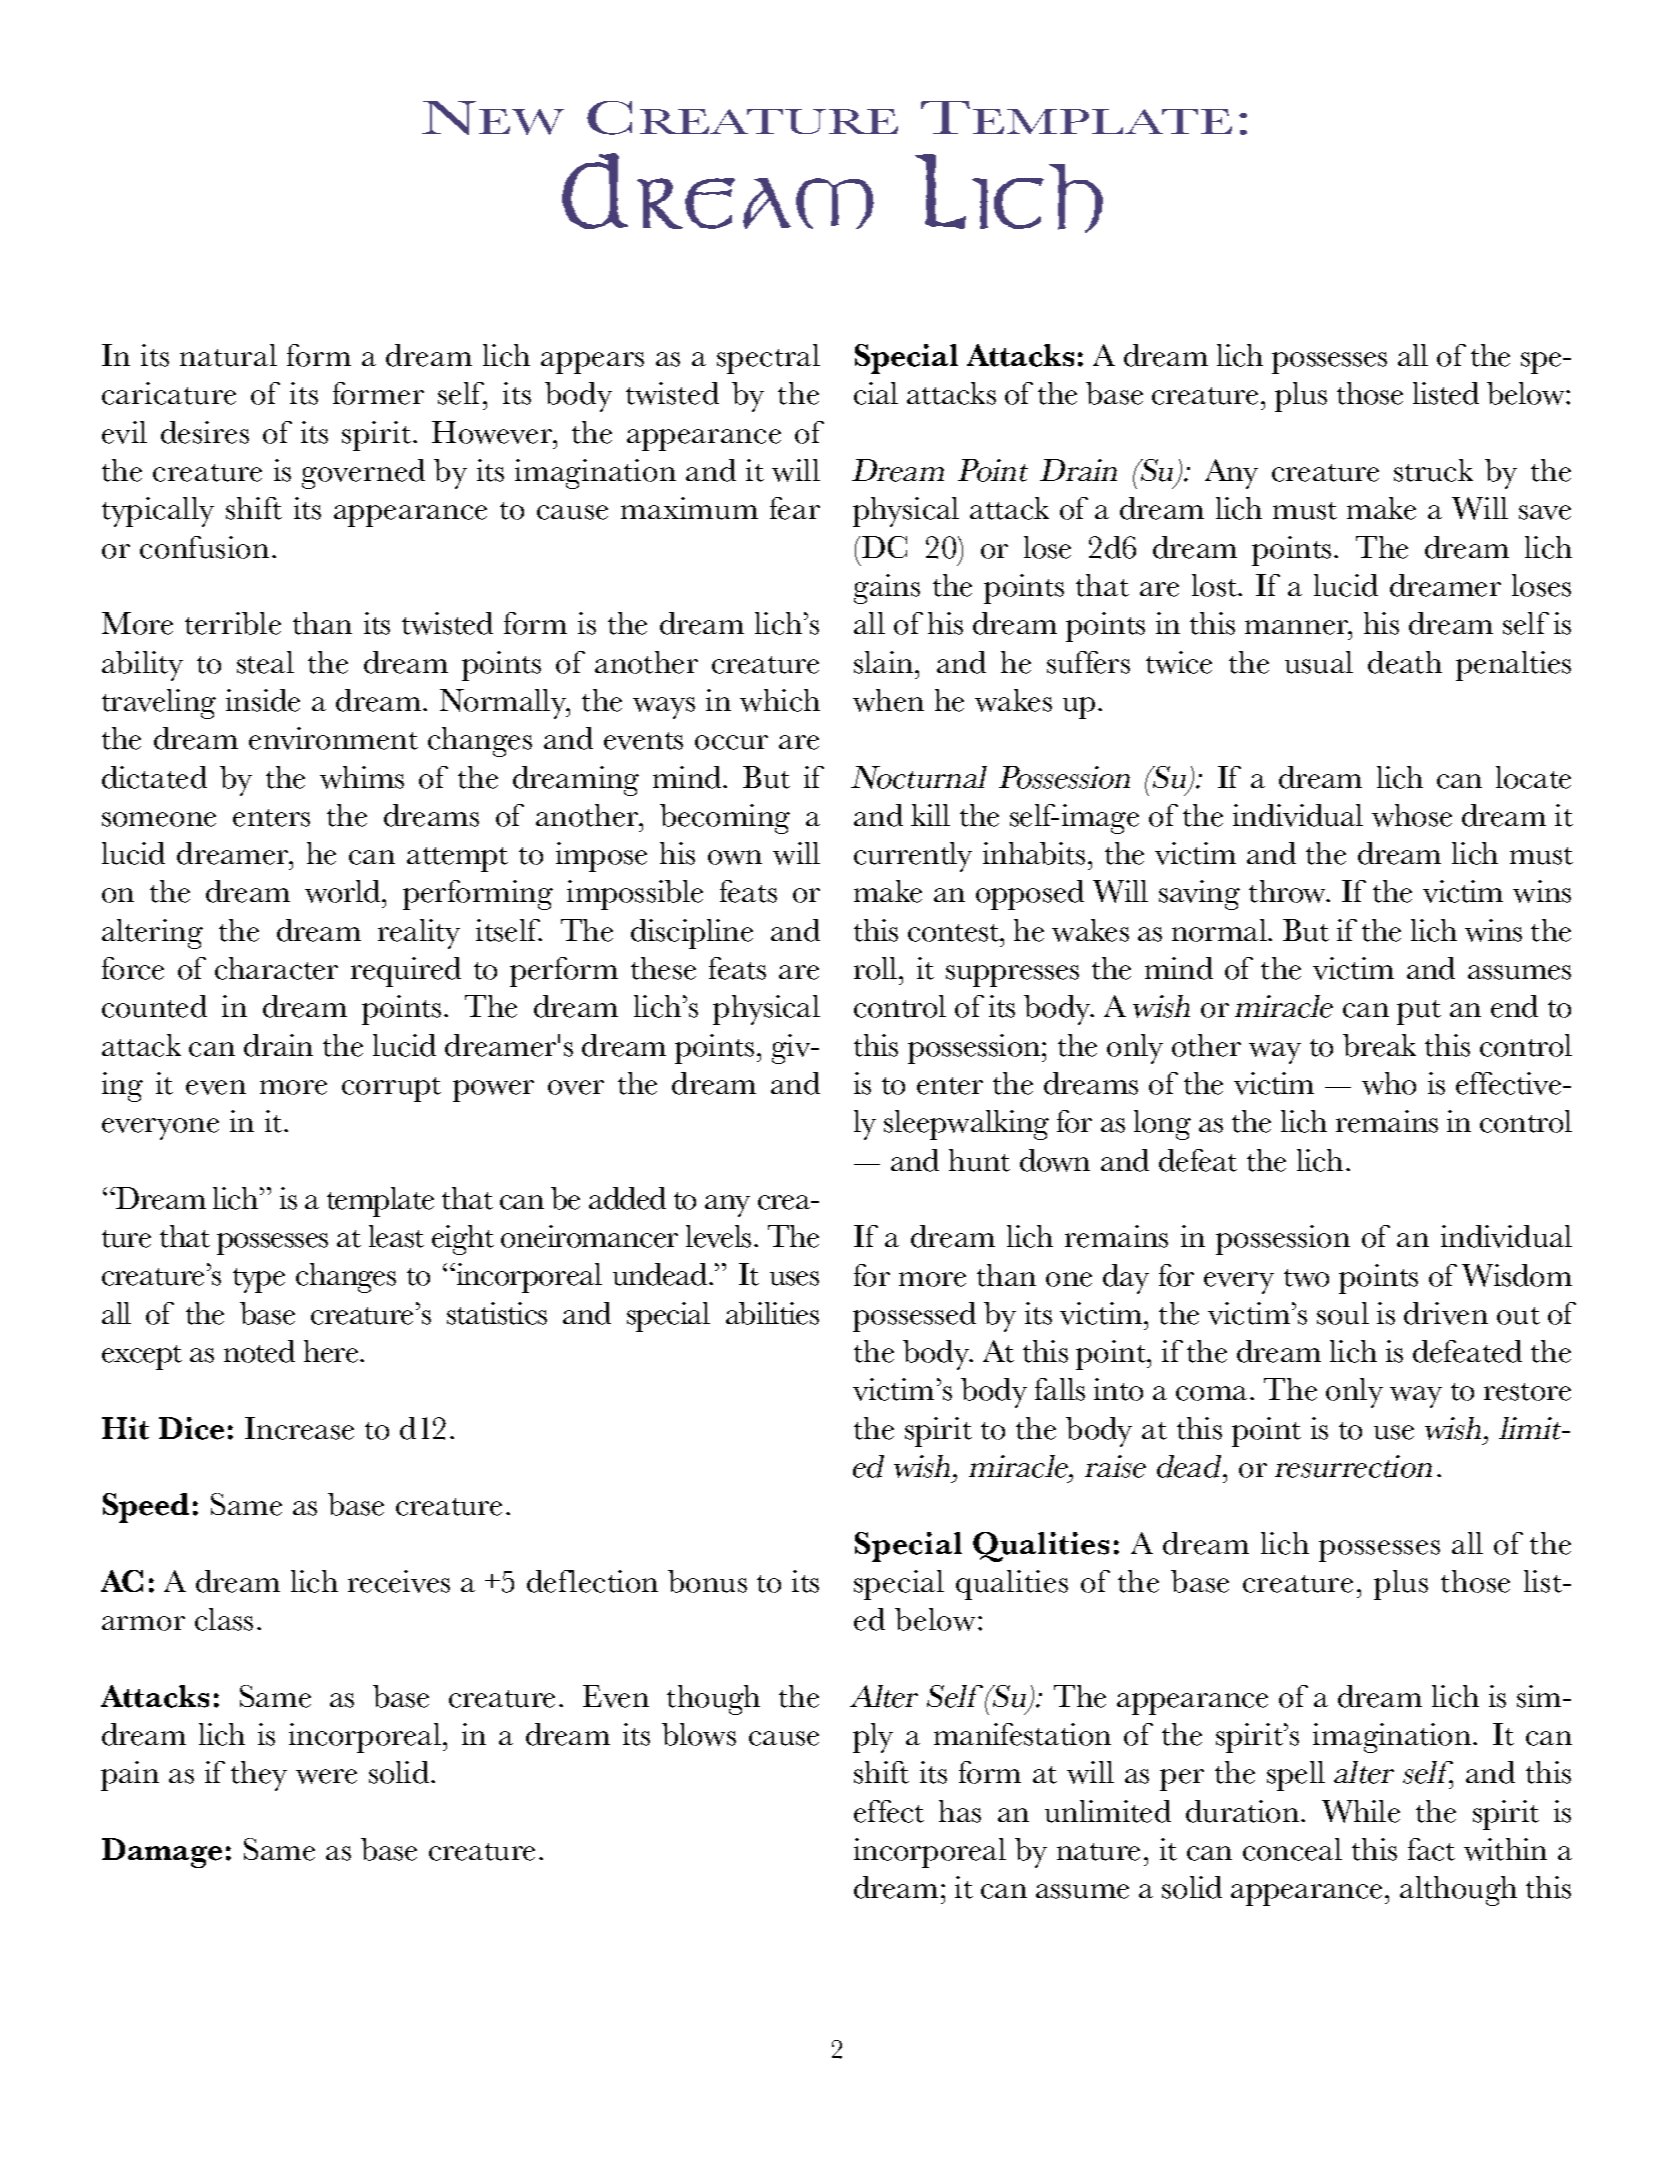 The image size is (1674, 2167). What do you see at coordinates (960, 1811) in the page?
I see `has` at bounding box center [960, 1811].
